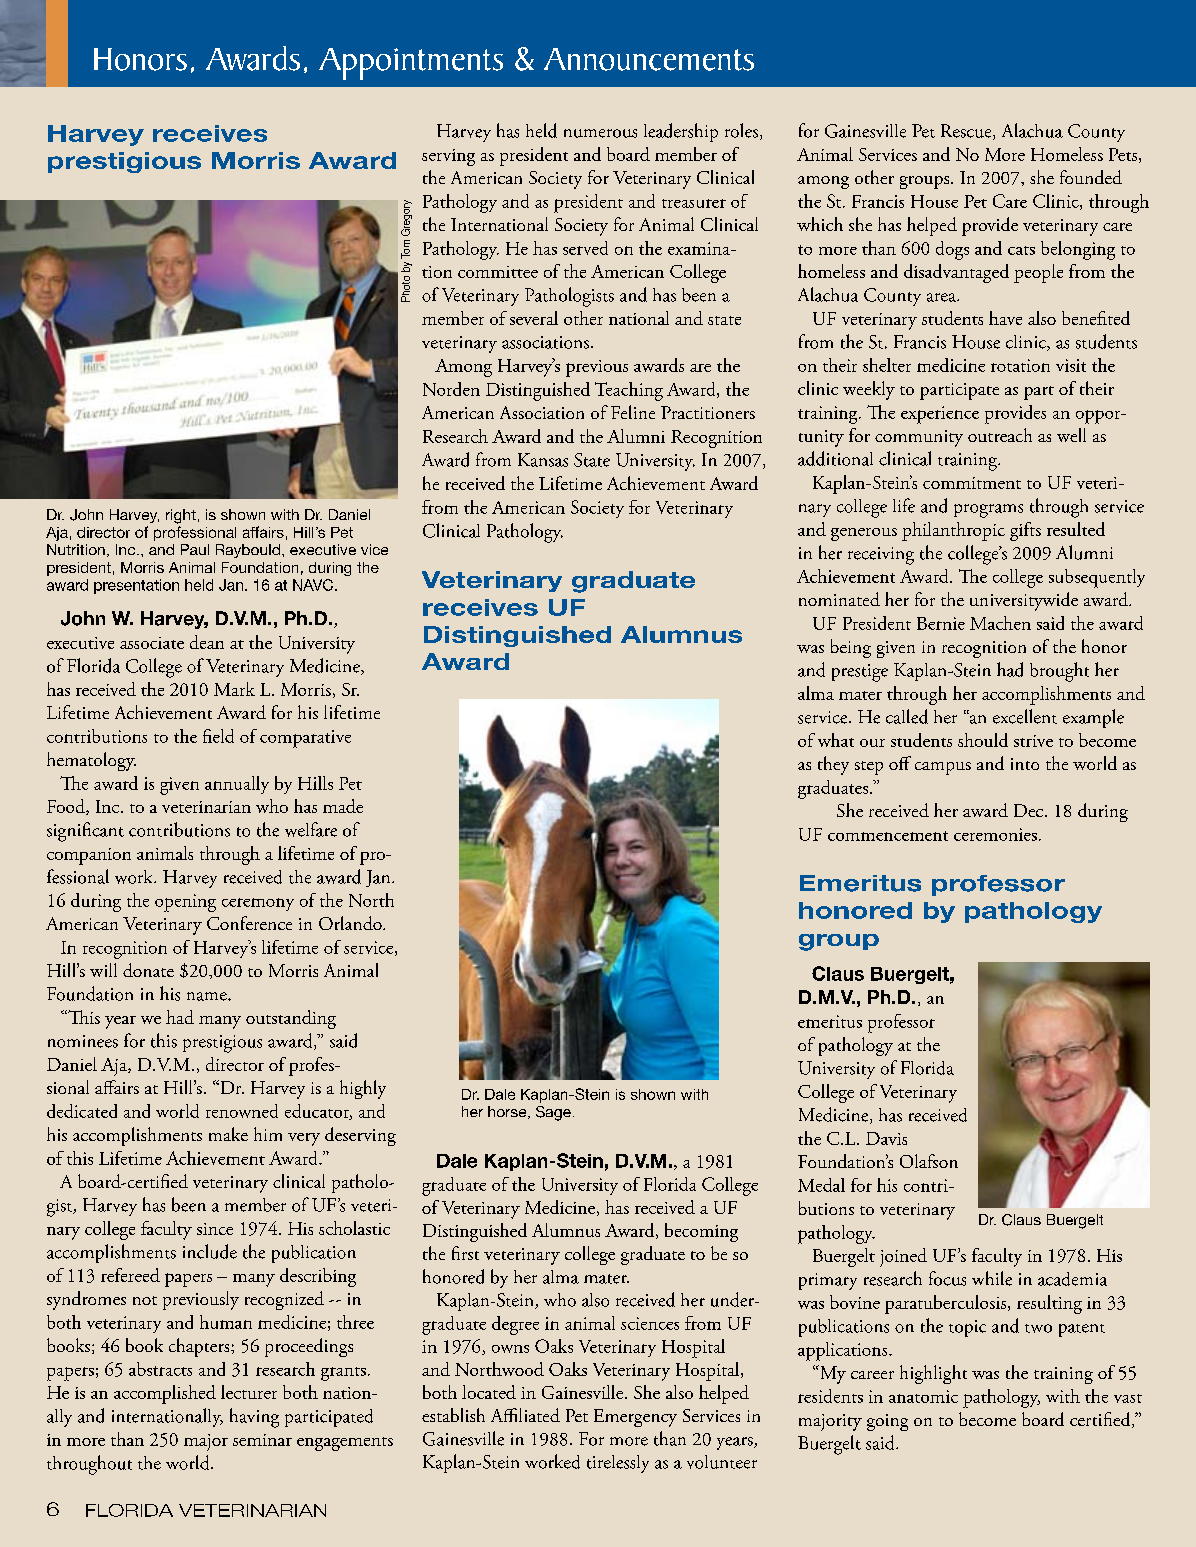  Describe the element at coordinates (995, 834) in the page. I see `ceremonies` at that location.
